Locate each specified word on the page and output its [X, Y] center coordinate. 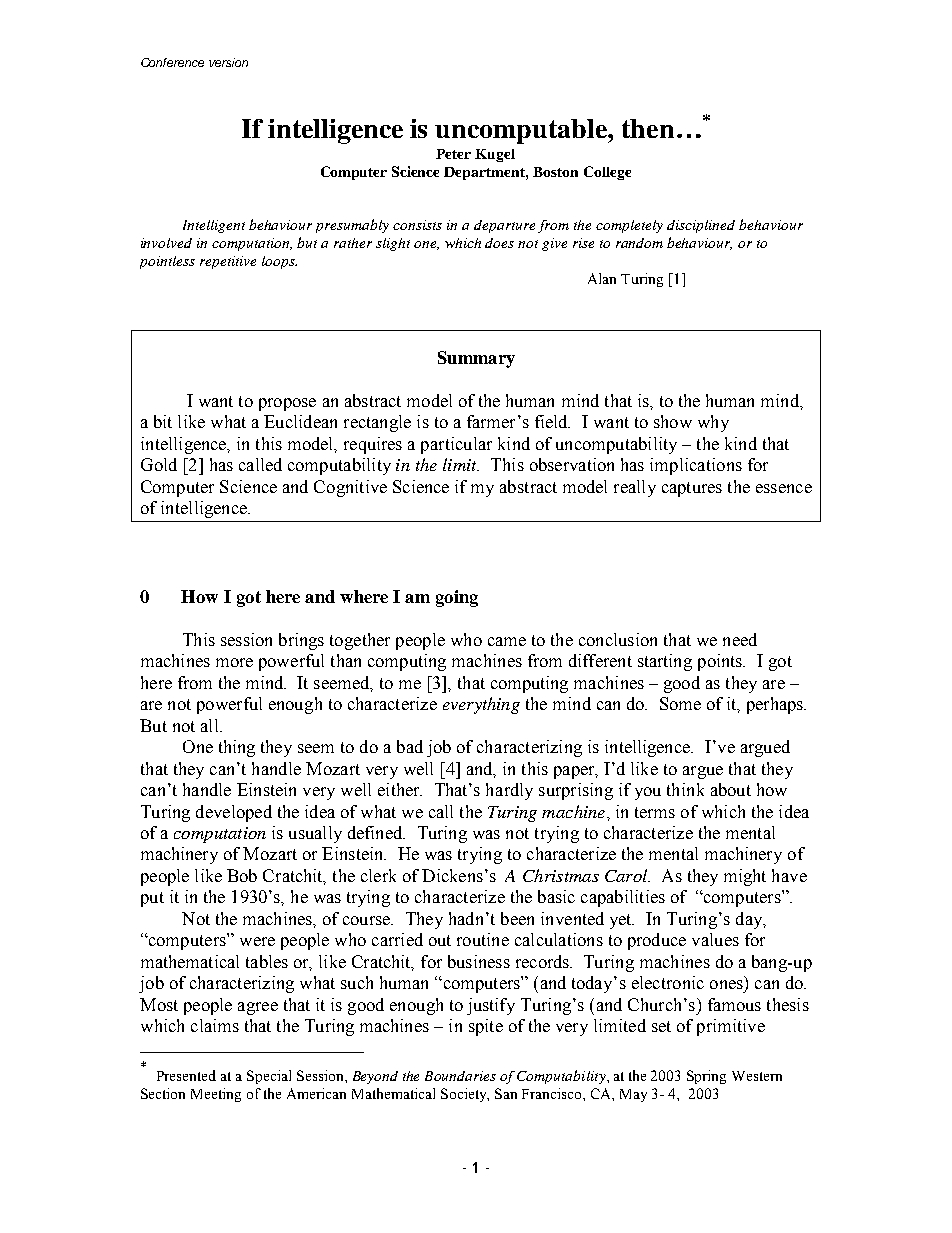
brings [301, 641]
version [228, 62]
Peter [453, 154]
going [457, 598]
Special [269, 1077]
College [607, 173]
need [740, 639]
